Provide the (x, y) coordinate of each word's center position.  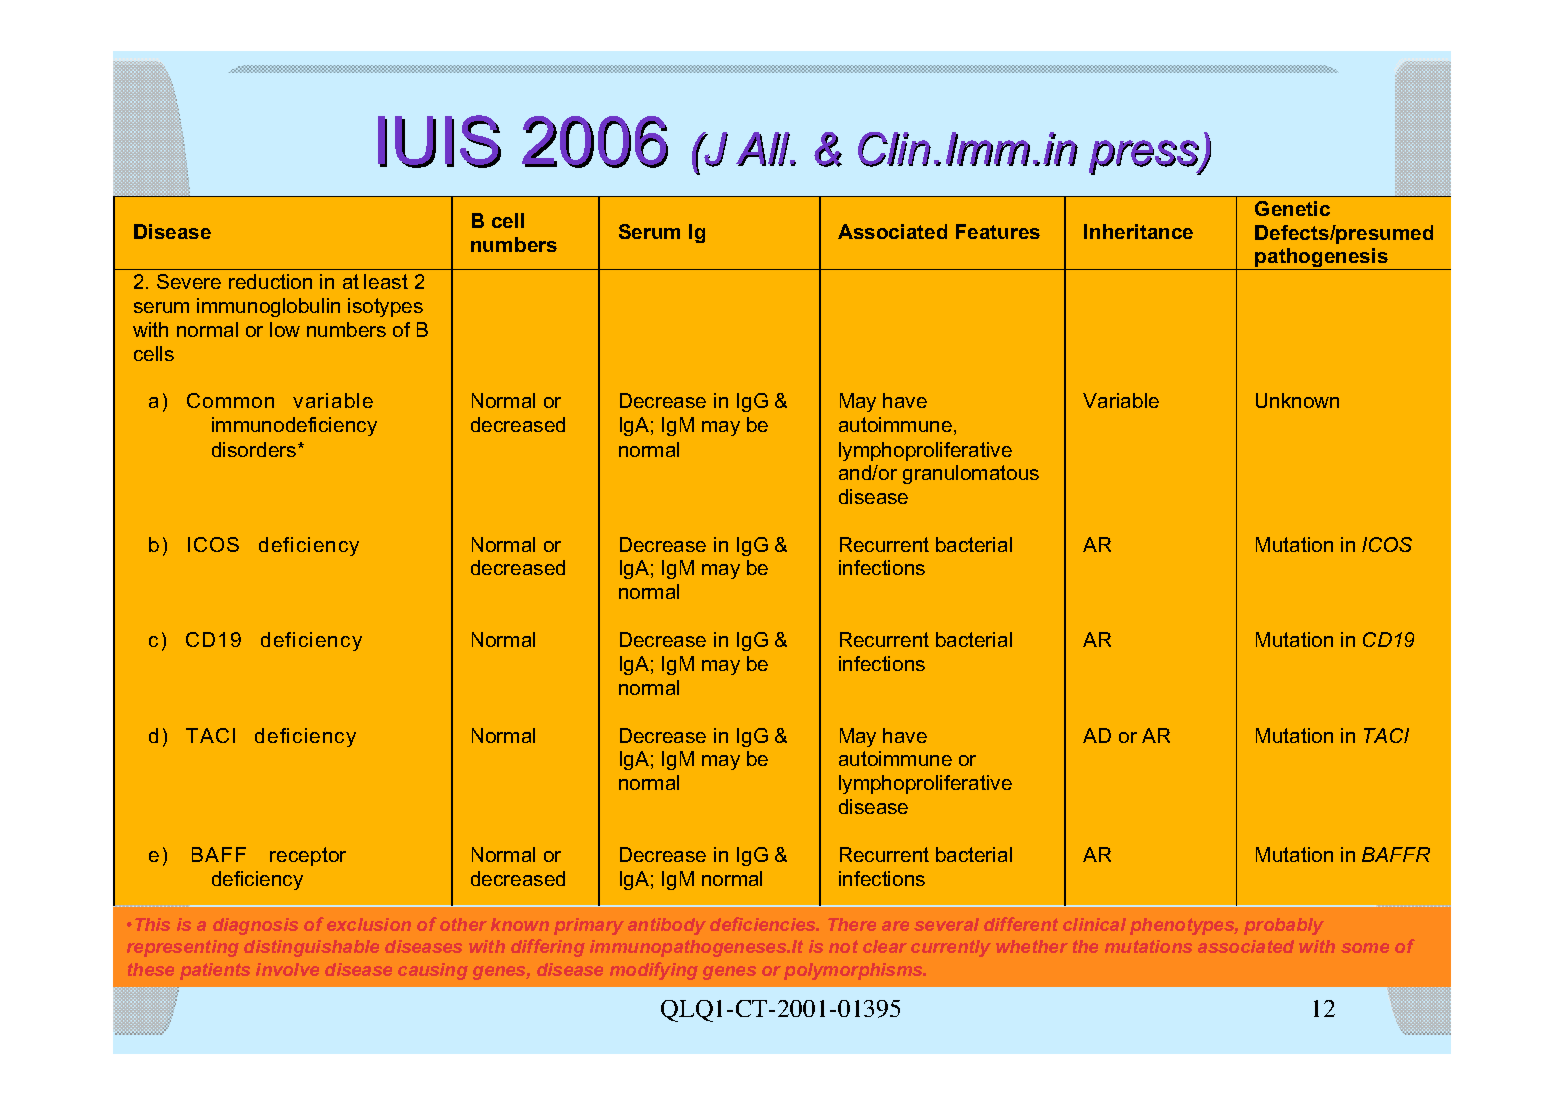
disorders (255, 449)
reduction (270, 281)
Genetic (1292, 208)
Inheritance (1138, 231)
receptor (308, 856)
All (763, 149)
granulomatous (971, 474)
